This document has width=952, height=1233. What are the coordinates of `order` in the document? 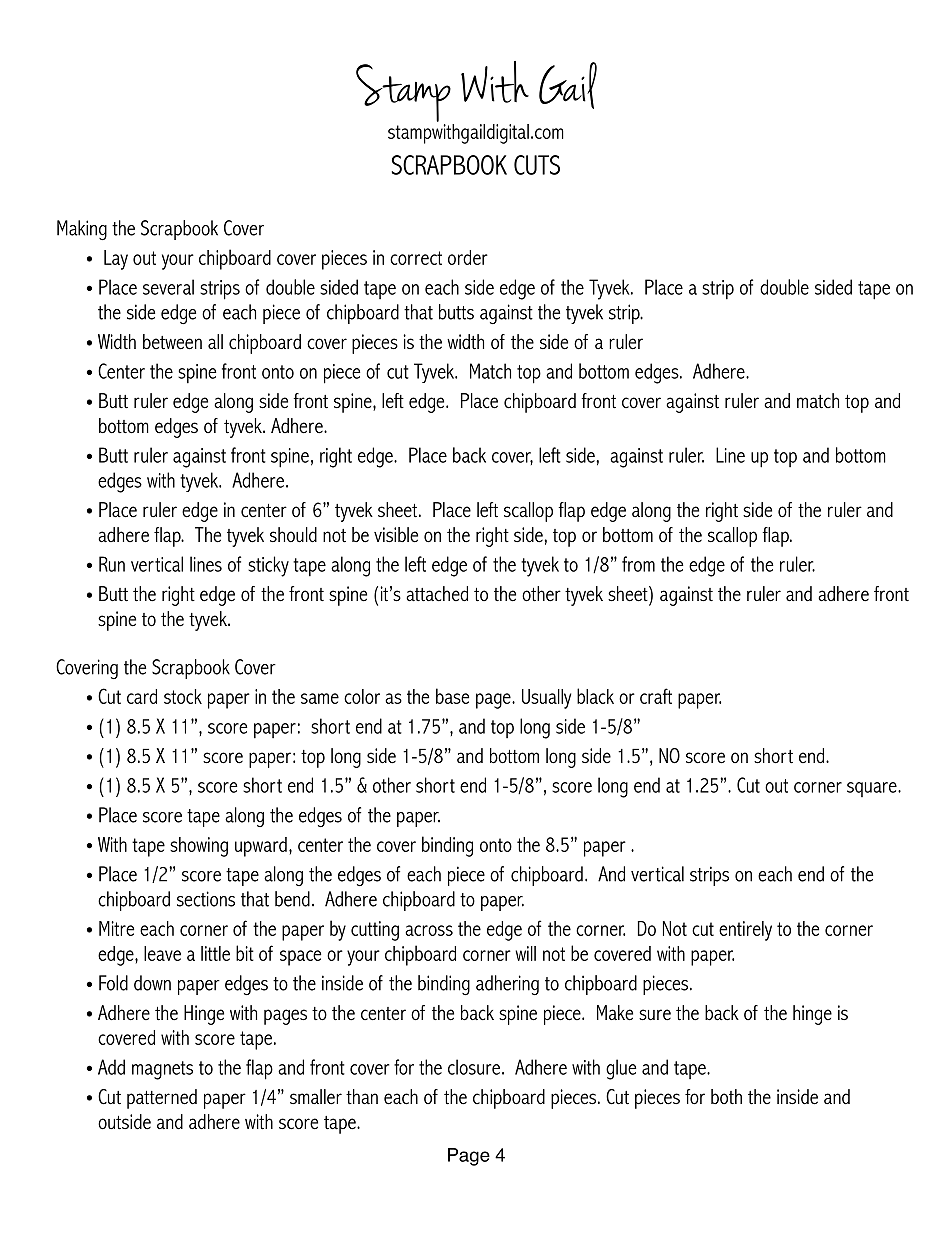 It's located at (468, 257).
